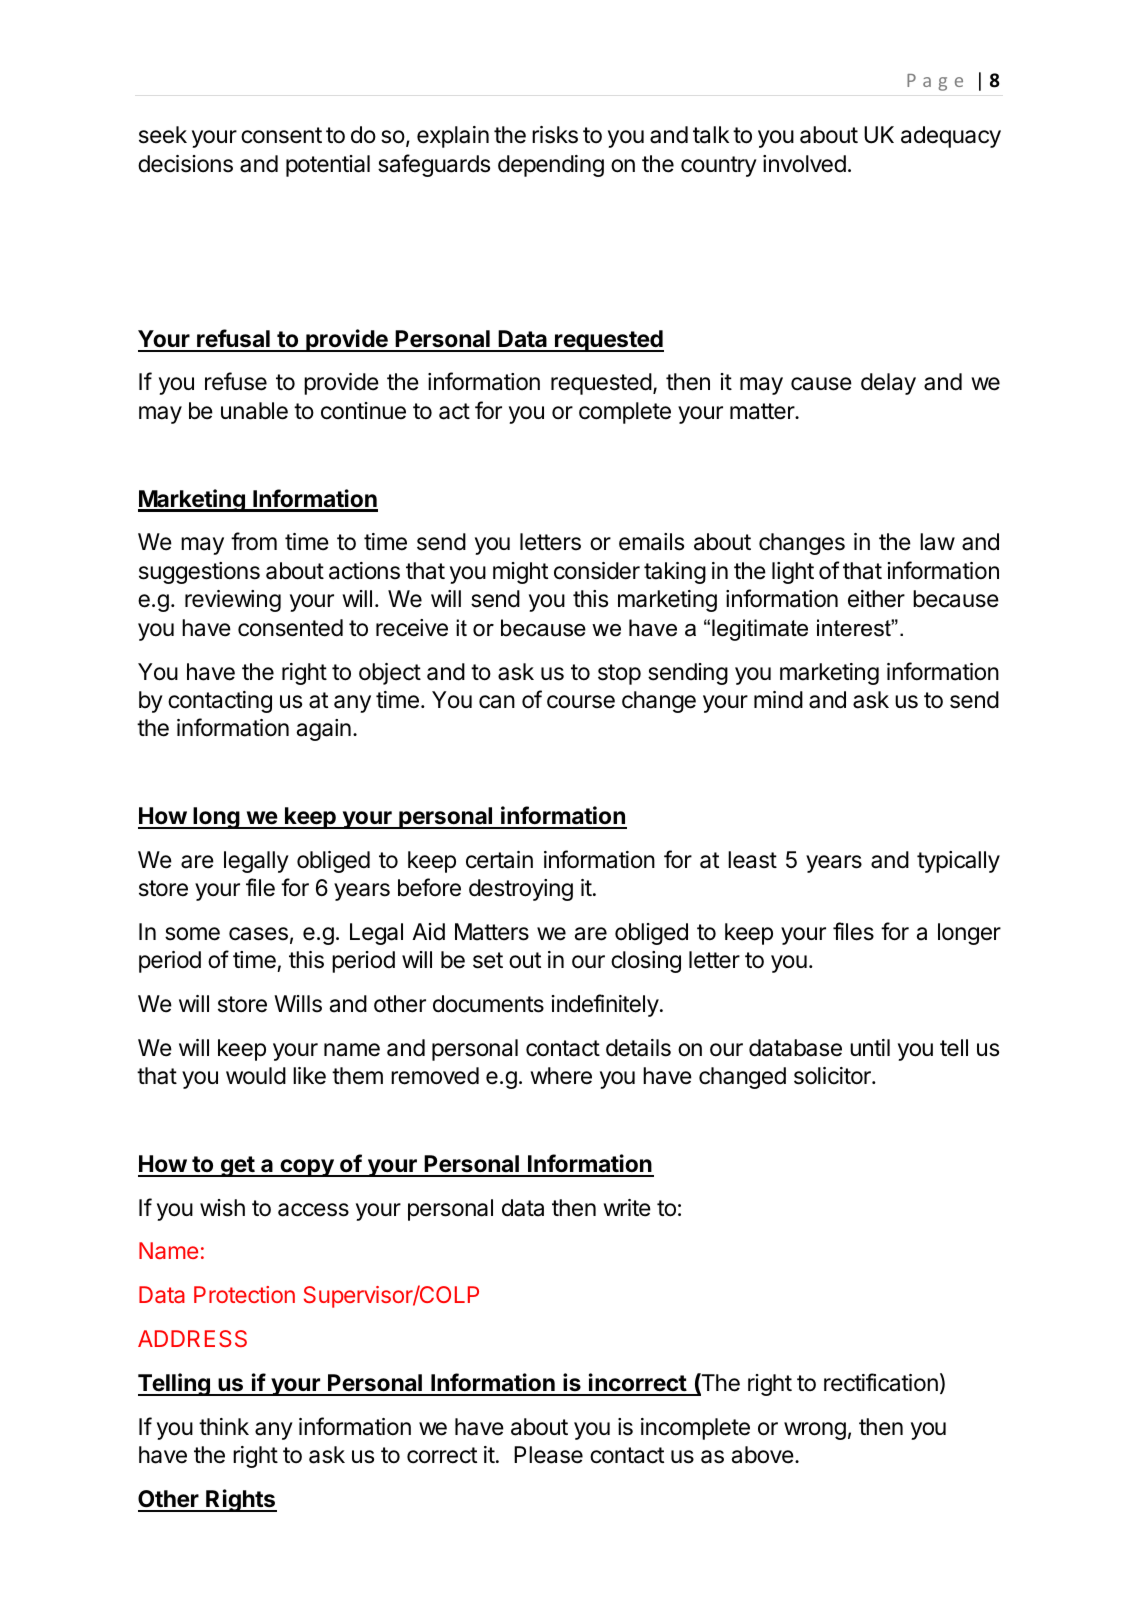 The height and width of the page is (1609, 1137). Describe the element at coordinates (804, 164) in the page. I see `involved` at that location.
